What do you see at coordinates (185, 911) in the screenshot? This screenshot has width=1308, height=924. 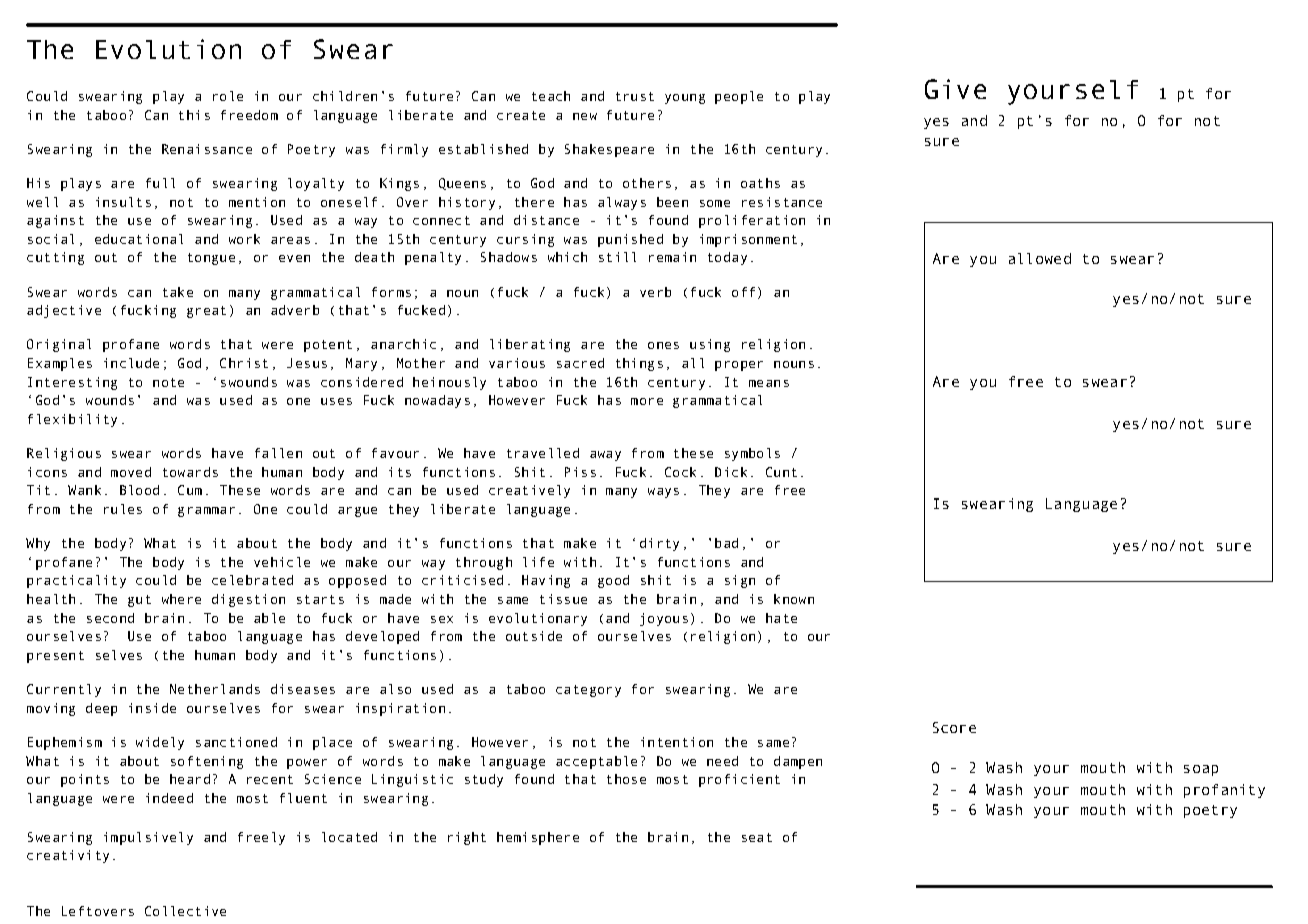 I see `Collective` at bounding box center [185, 911].
